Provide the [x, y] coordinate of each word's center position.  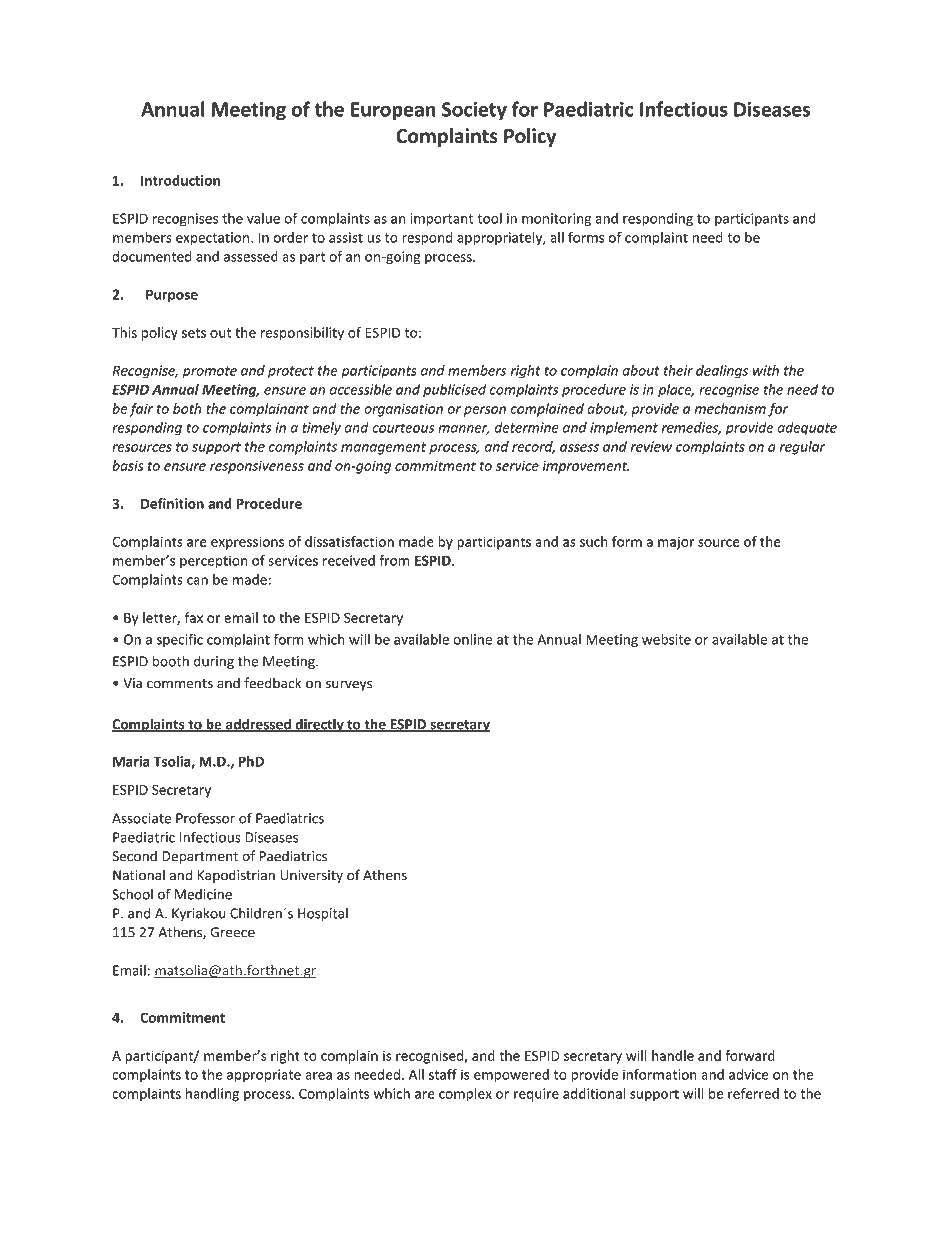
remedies [691, 428]
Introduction [180, 180]
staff [443, 1074]
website [666, 639]
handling [212, 1095]
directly [319, 725]
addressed [258, 725]
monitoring [556, 220]
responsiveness [257, 467]
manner [464, 430]
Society [474, 111]
